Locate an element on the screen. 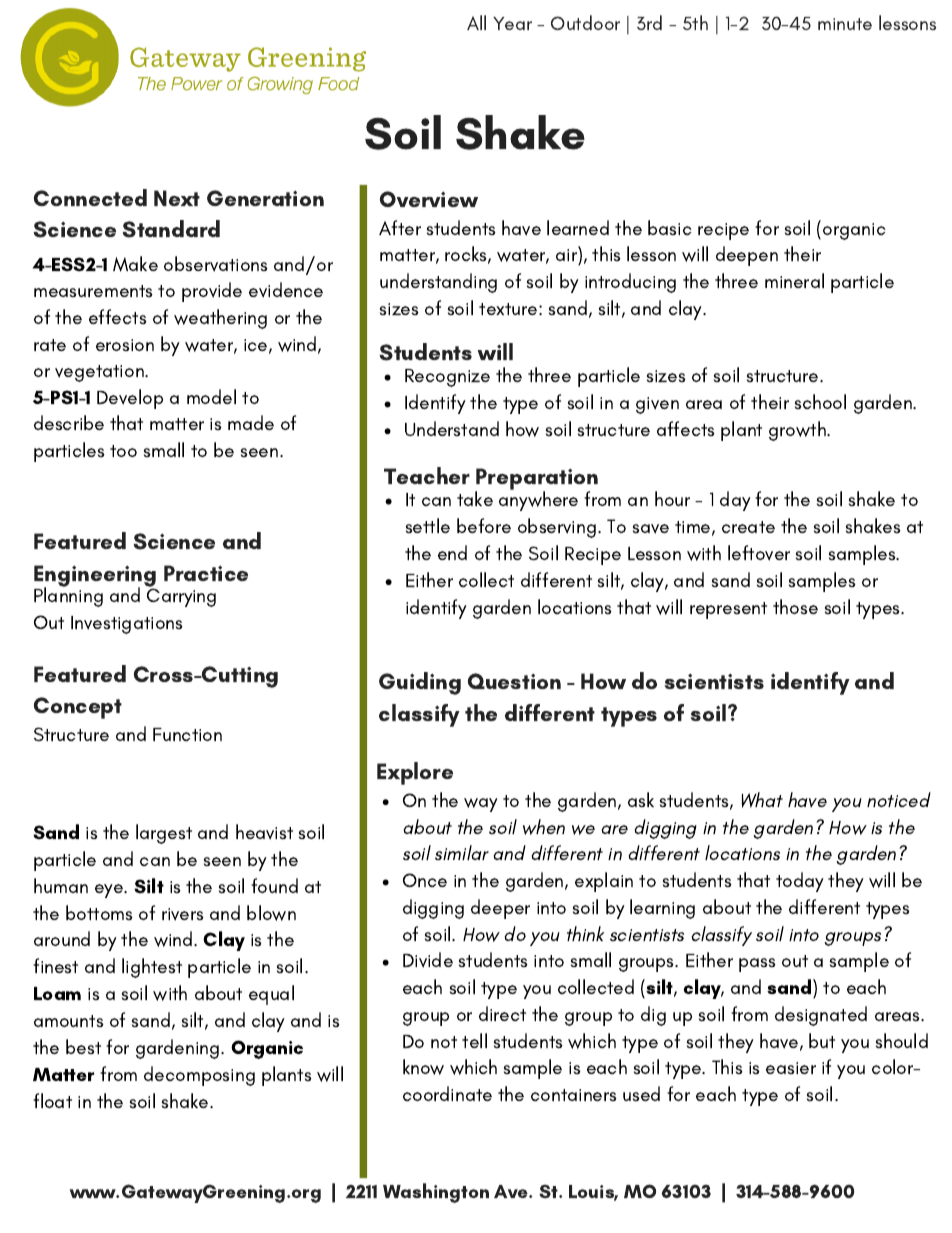  Next is located at coordinates (177, 198).
